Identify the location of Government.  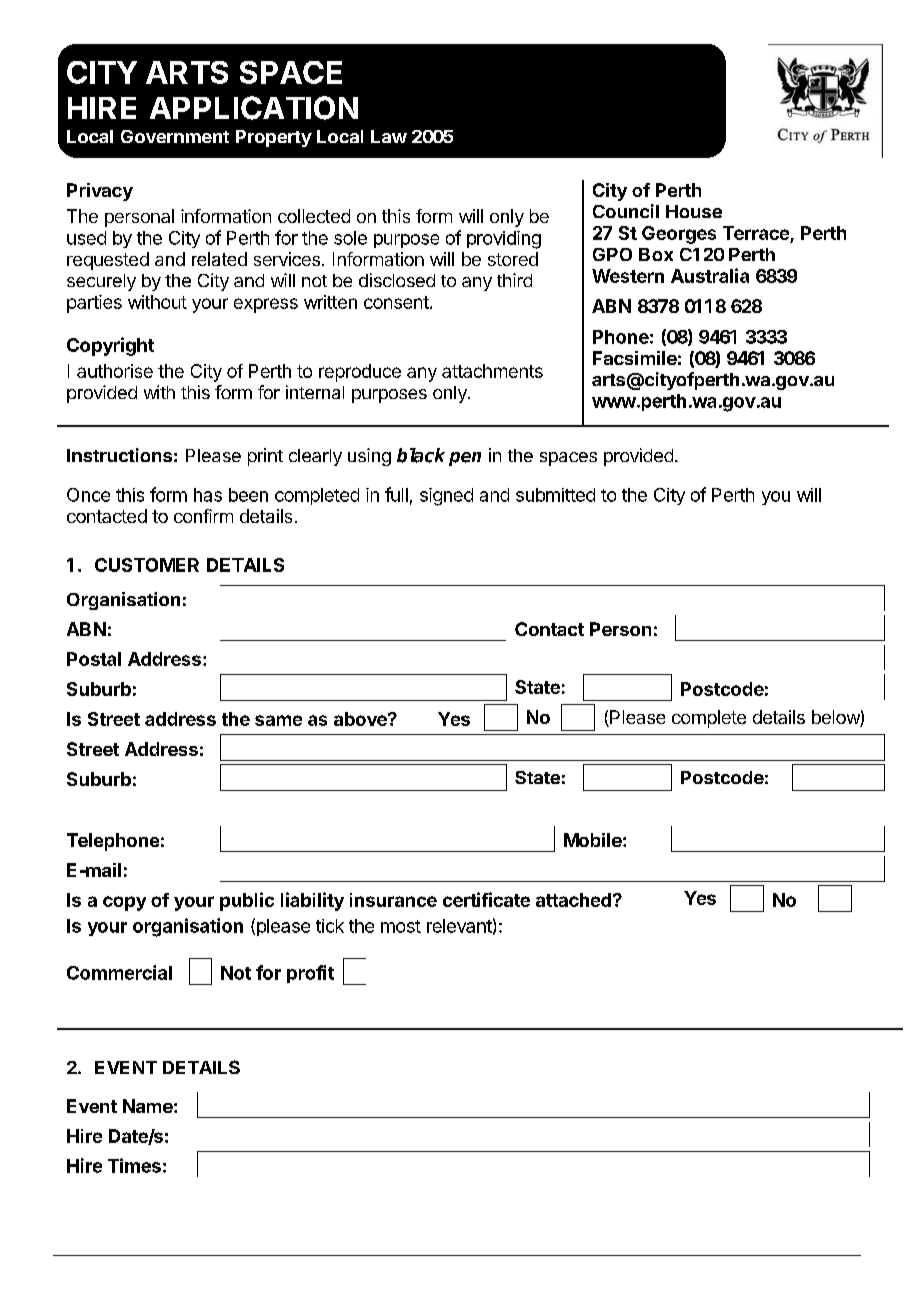
(175, 136).
